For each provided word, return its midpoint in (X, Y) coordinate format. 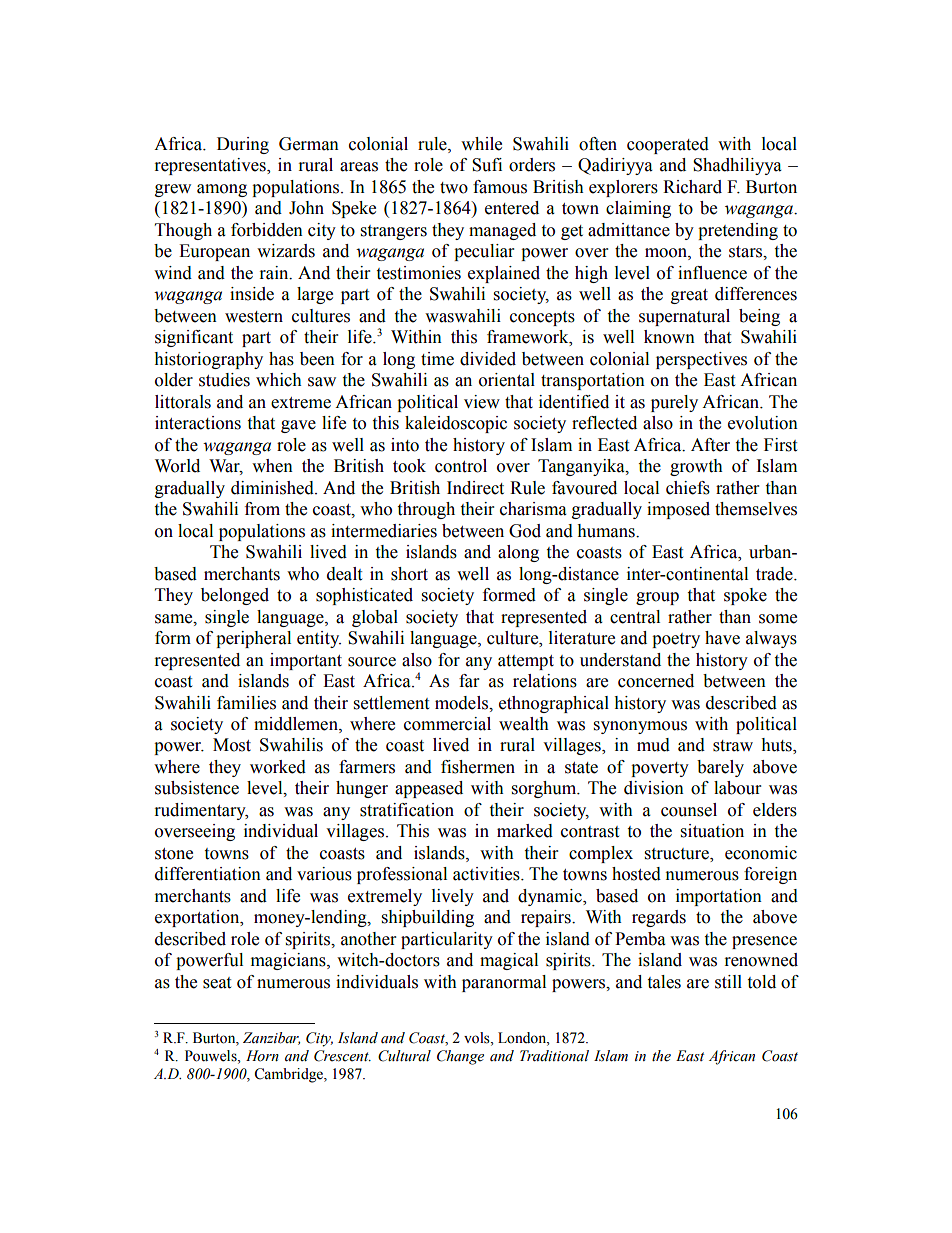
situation (712, 831)
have (722, 638)
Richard (692, 187)
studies (224, 380)
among (222, 190)
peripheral (253, 639)
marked (525, 831)
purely (674, 403)
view (482, 402)
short (409, 574)
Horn (262, 1056)
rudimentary (201, 811)
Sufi (487, 165)
